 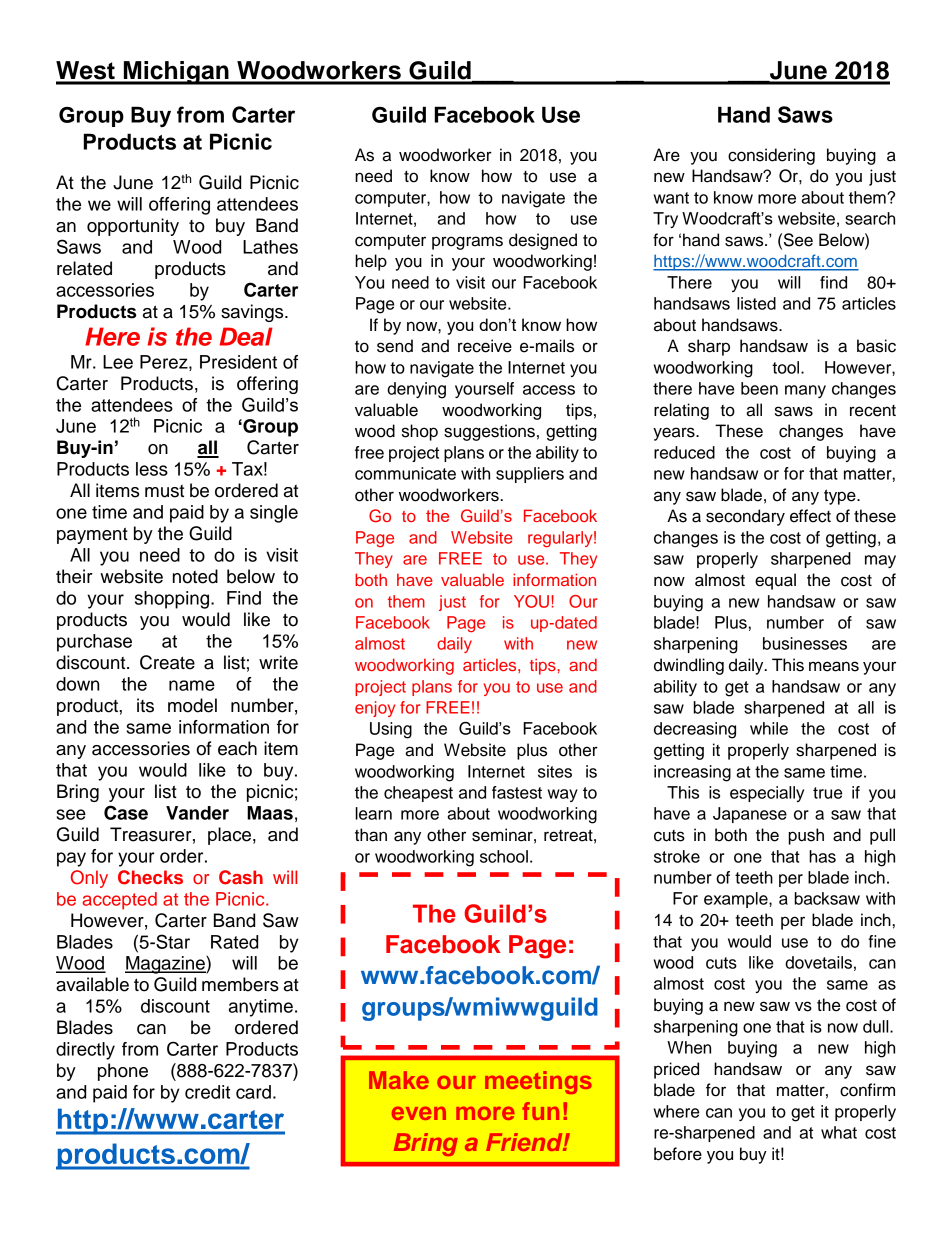 What do you see at coordinates (771, 156) in the document?
I see `considering` at bounding box center [771, 156].
